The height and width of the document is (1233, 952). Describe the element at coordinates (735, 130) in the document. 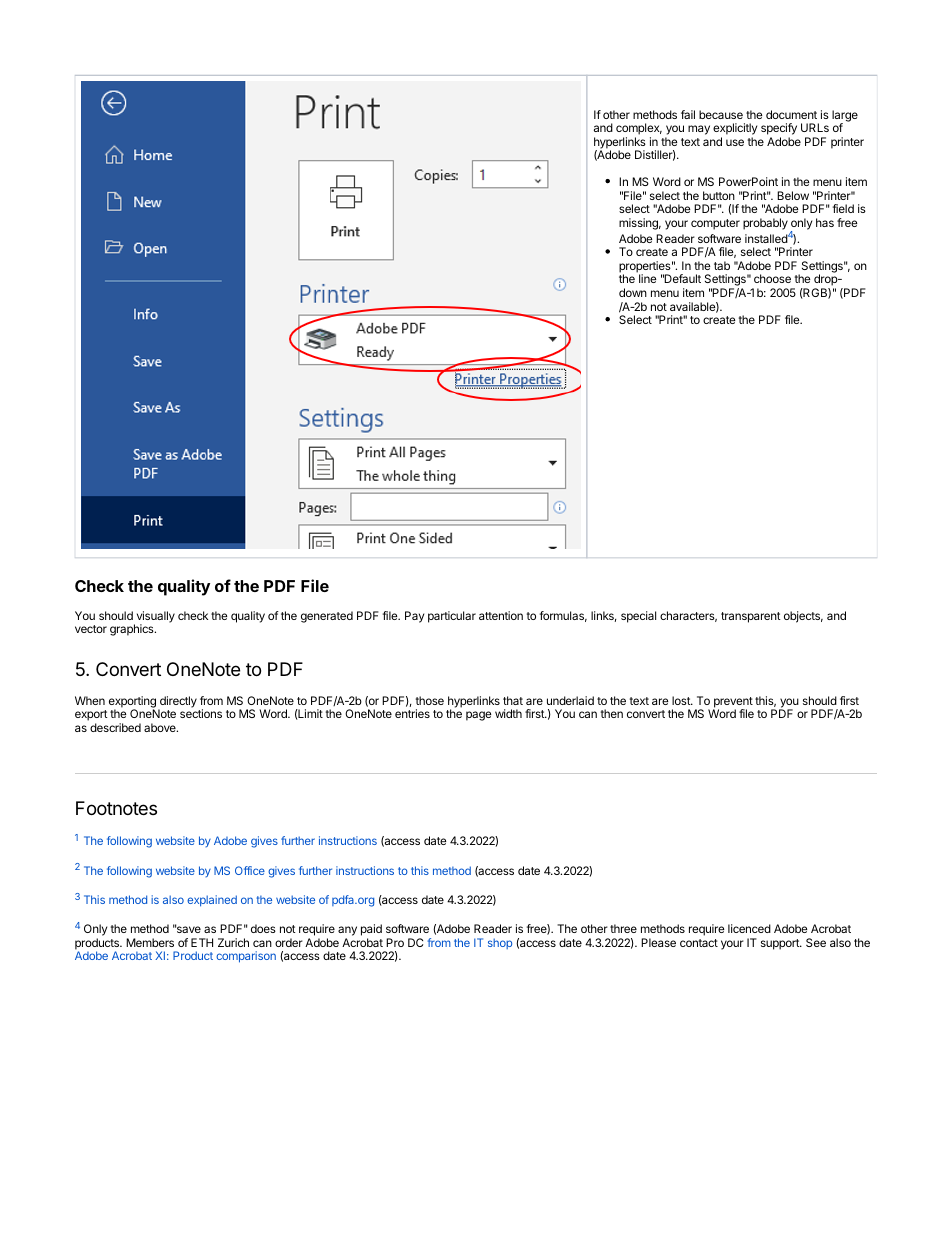

I see `explicitly` at that location.
